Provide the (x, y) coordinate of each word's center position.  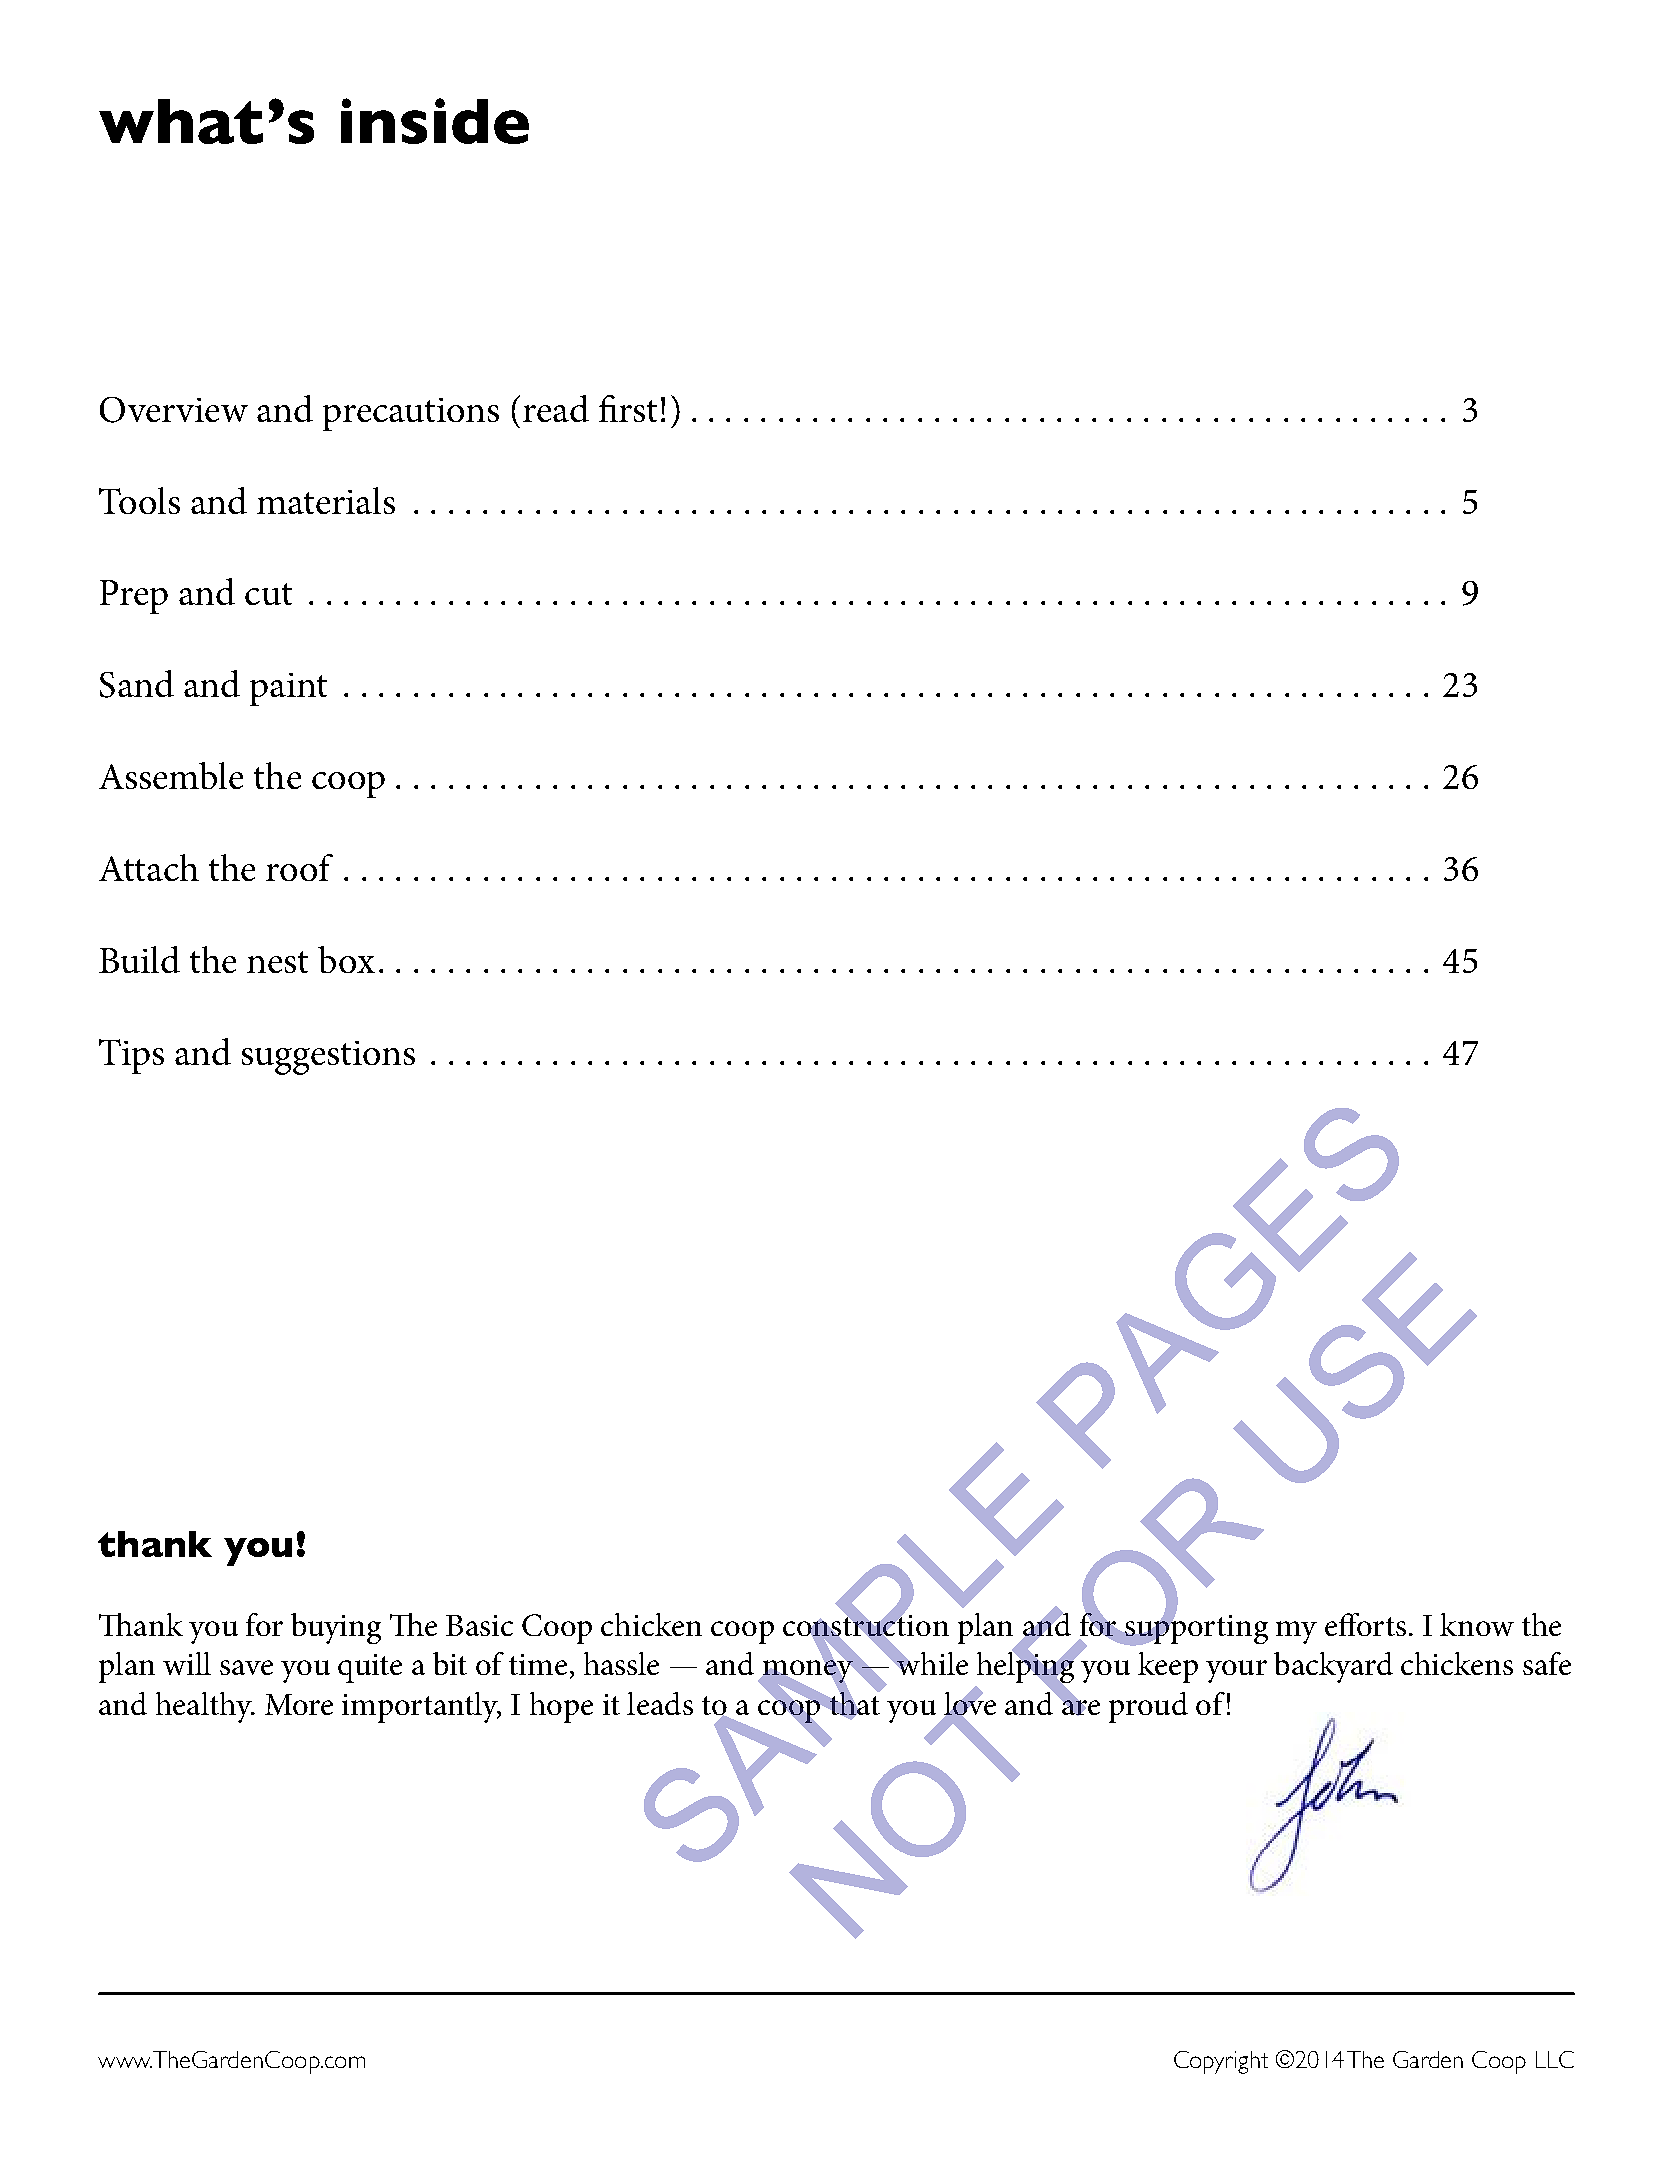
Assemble (171, 775)
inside (435, 121)
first (628, 408)
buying (336, 1628)
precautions (411, 414)
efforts (1365, 1624)
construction (866, 1625)
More (299, 1704)
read (556, 408)
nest (277, 962)
